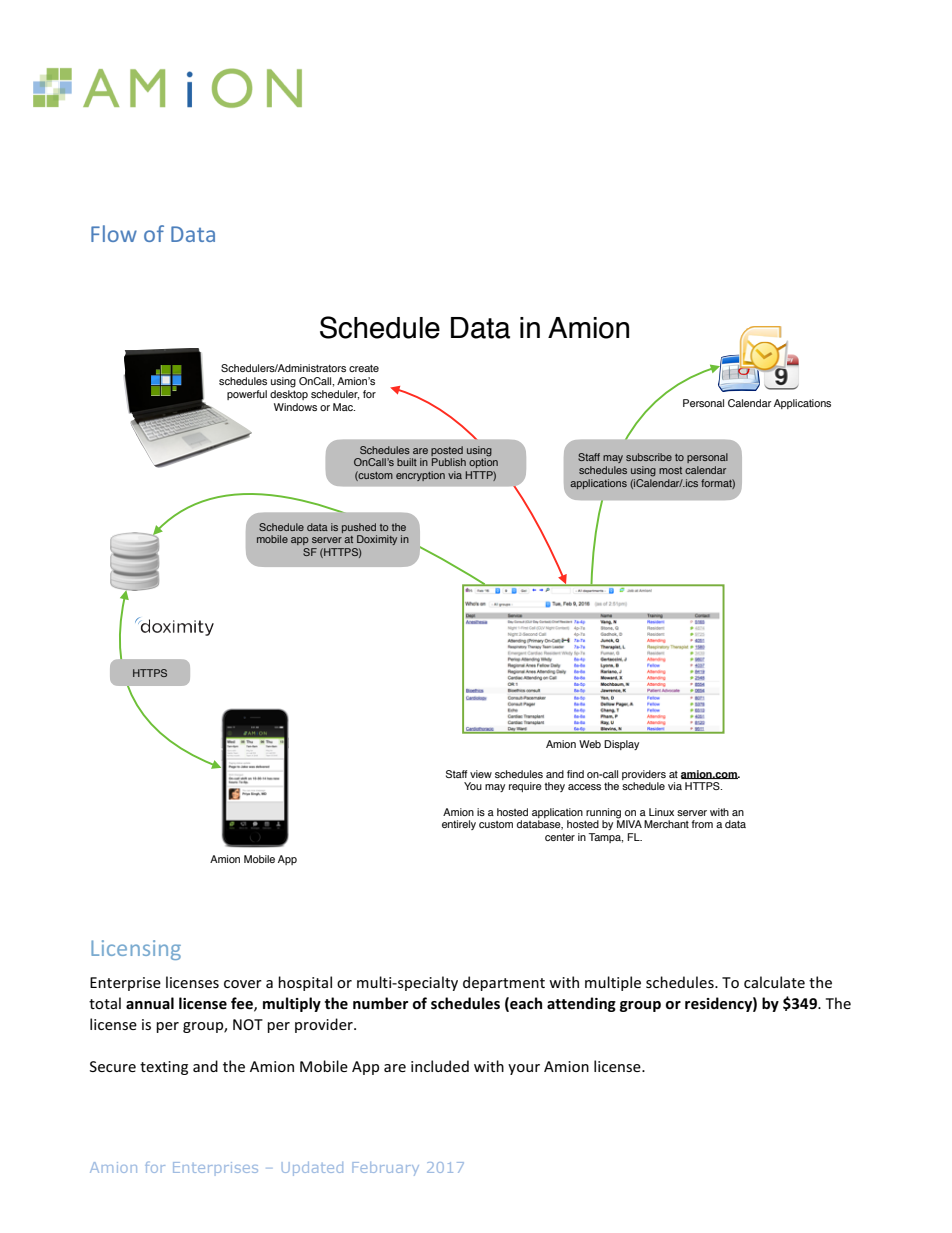 The width and height of the page is (952, 1233). What do you see at coordinates (114, 233) in the page?
I see `Flow` at bounding box center [114, 233].
